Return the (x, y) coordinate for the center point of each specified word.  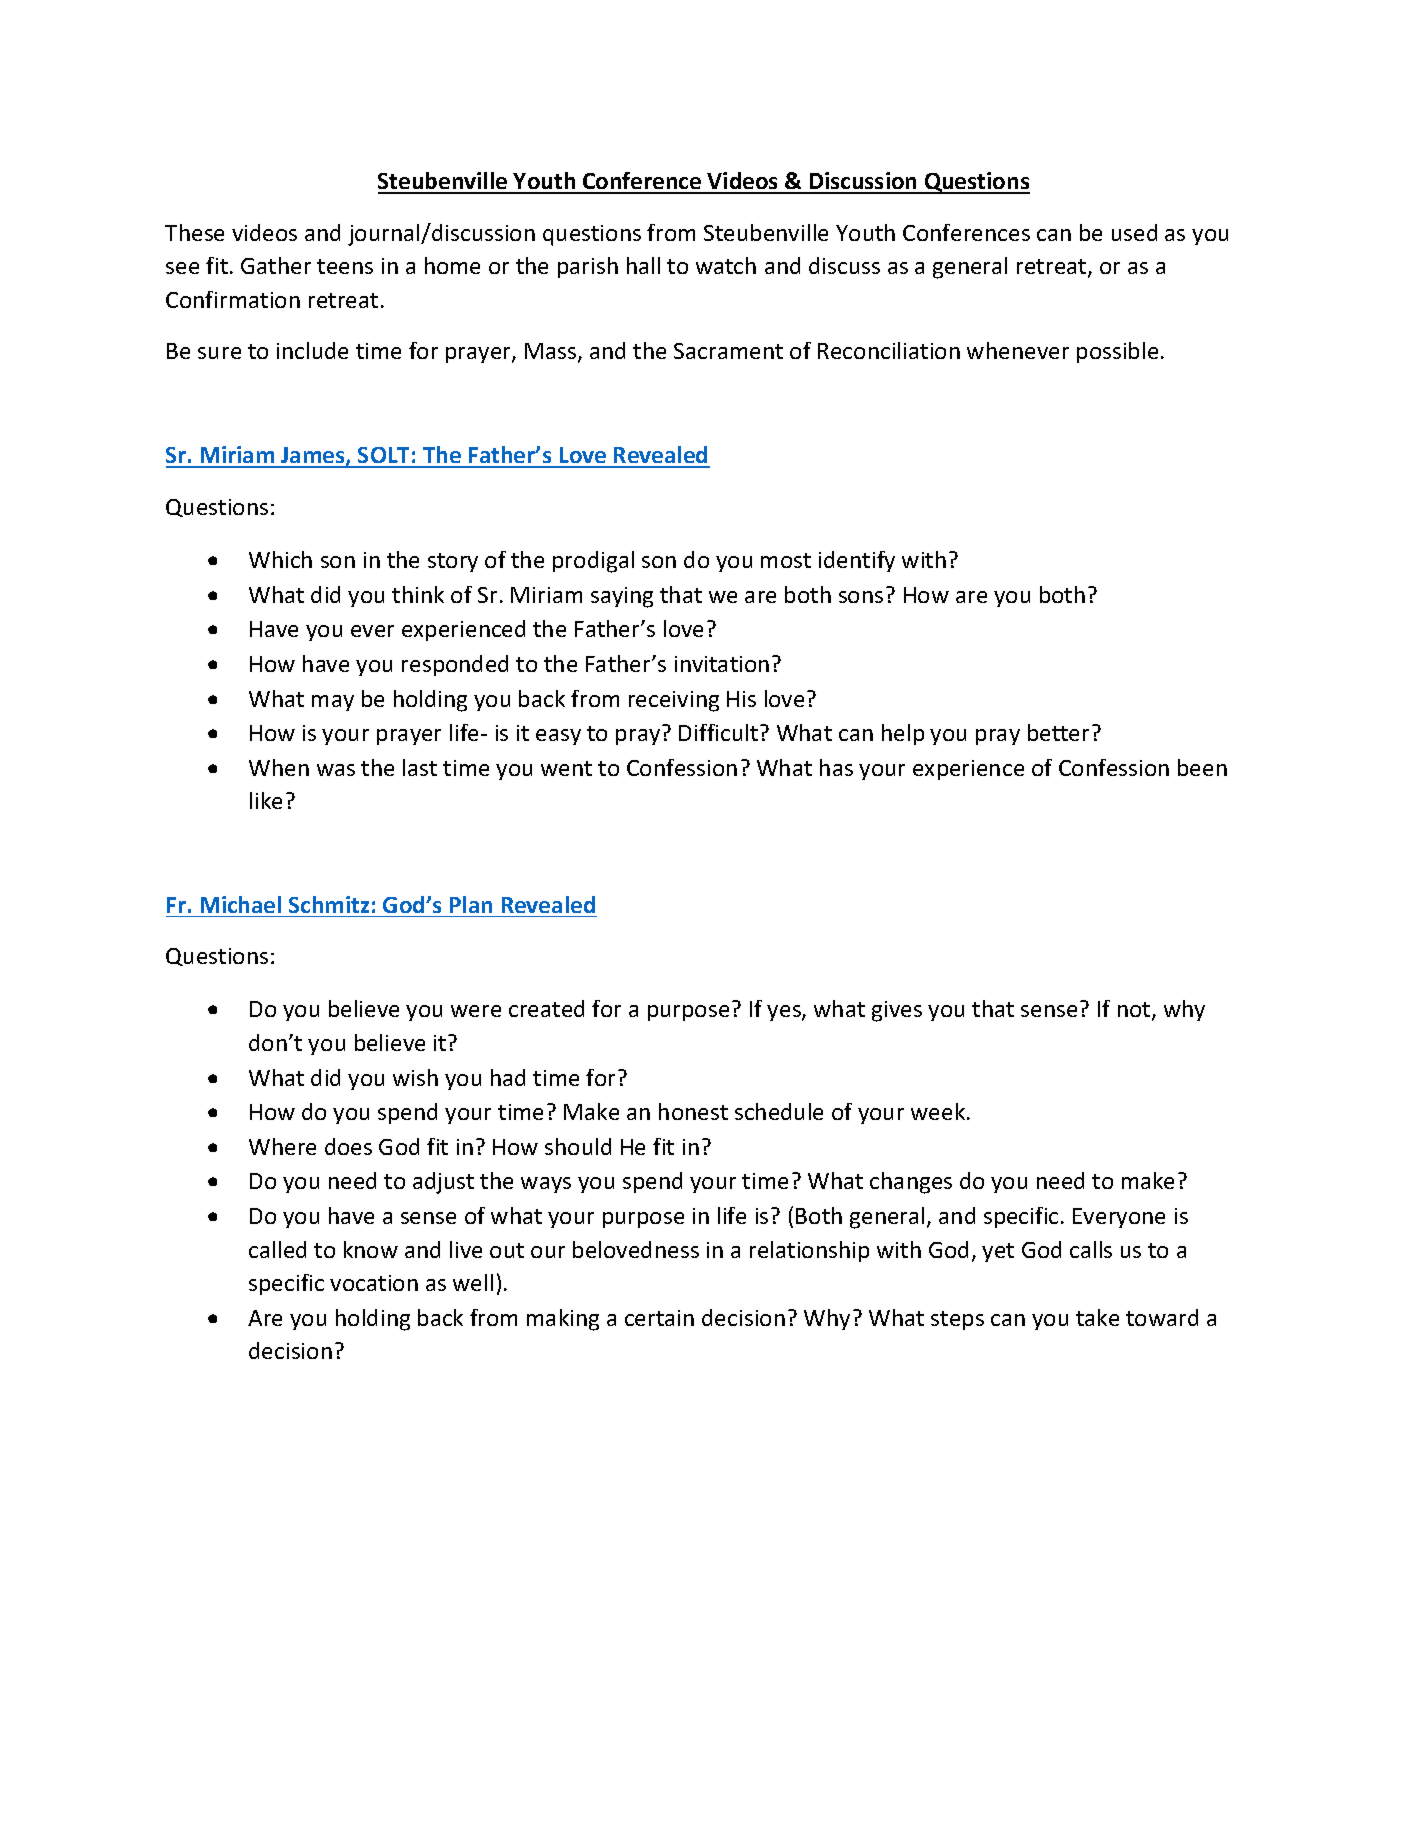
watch (726, 265)
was (336, 770)
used (1134, 232)
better (1058, 732)
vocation (374, 1283)
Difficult (720, 732)
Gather (276, 265)
